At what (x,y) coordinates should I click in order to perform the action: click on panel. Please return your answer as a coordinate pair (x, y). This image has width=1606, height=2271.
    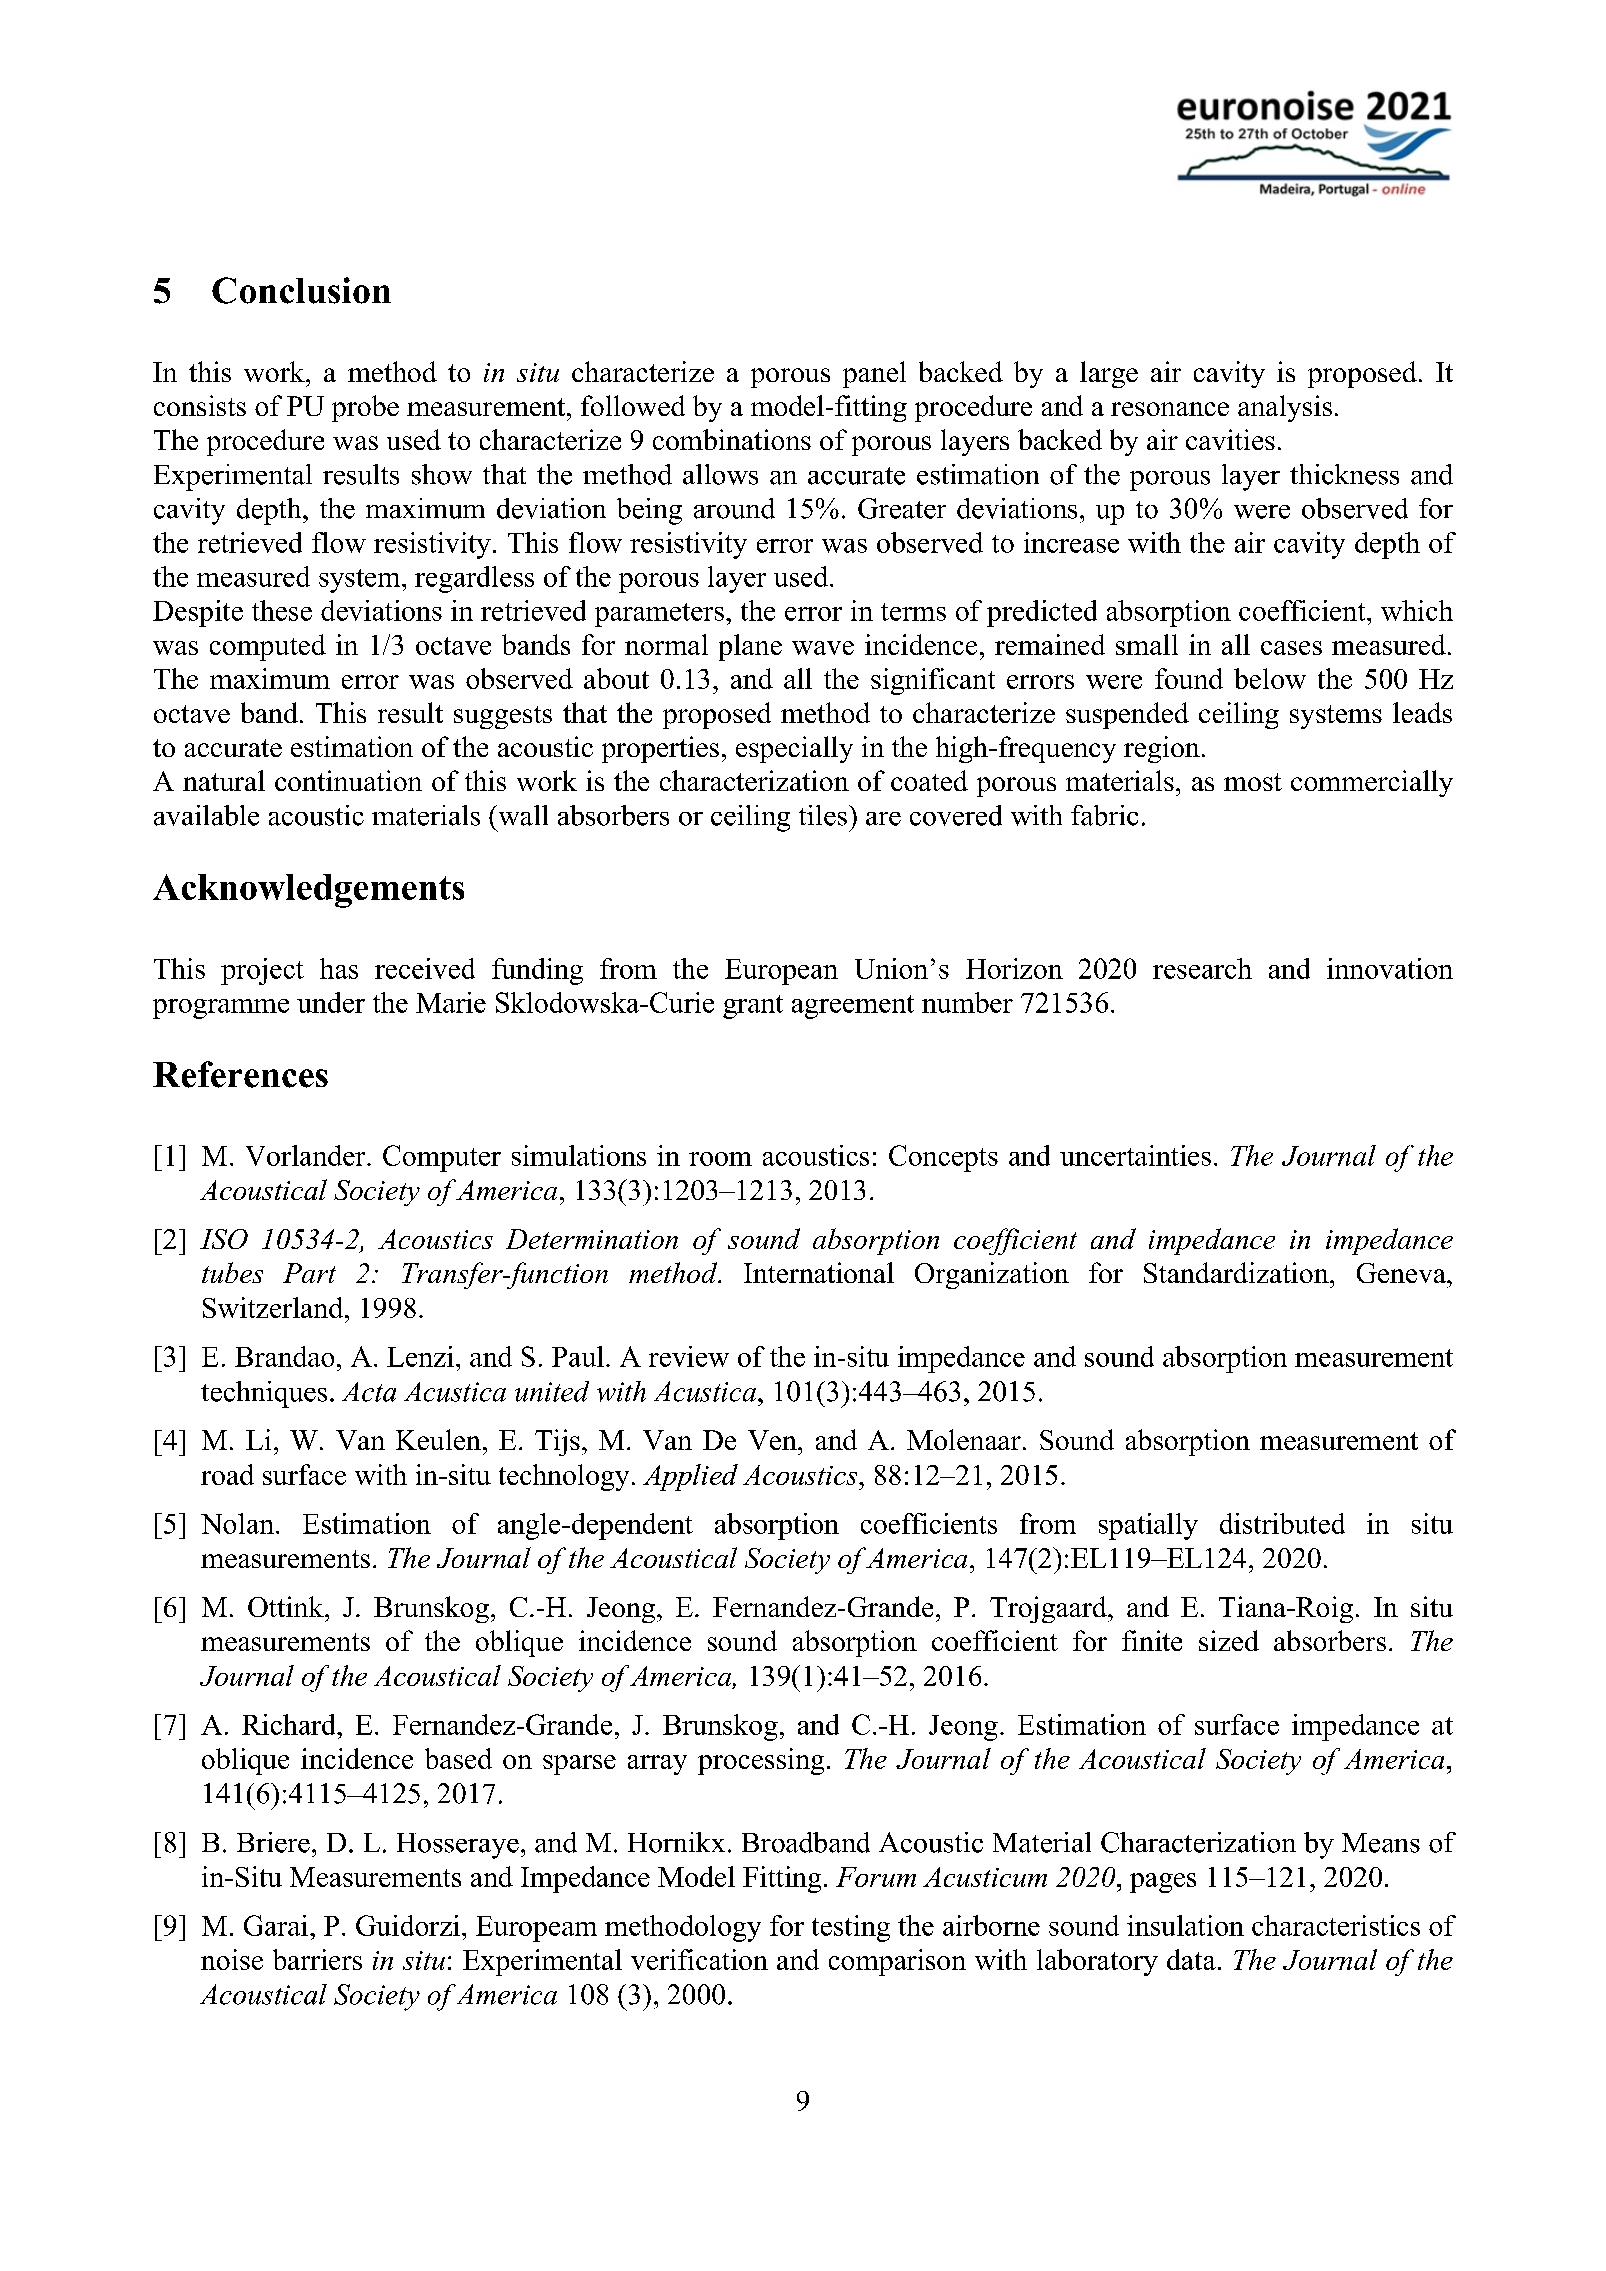
    Looking at the image, I should click on (874, 374).
